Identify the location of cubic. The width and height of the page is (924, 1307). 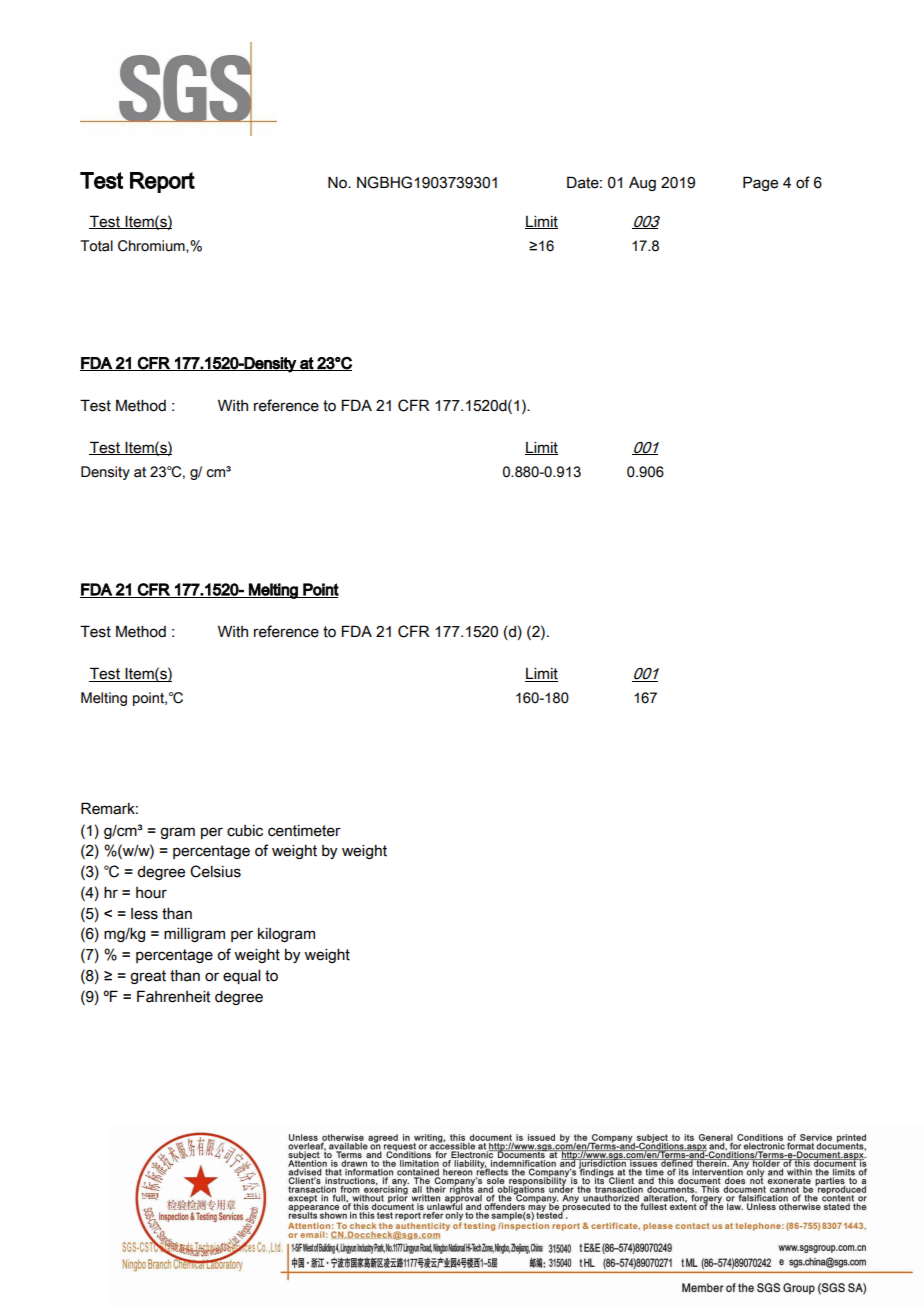
(245, 831).
